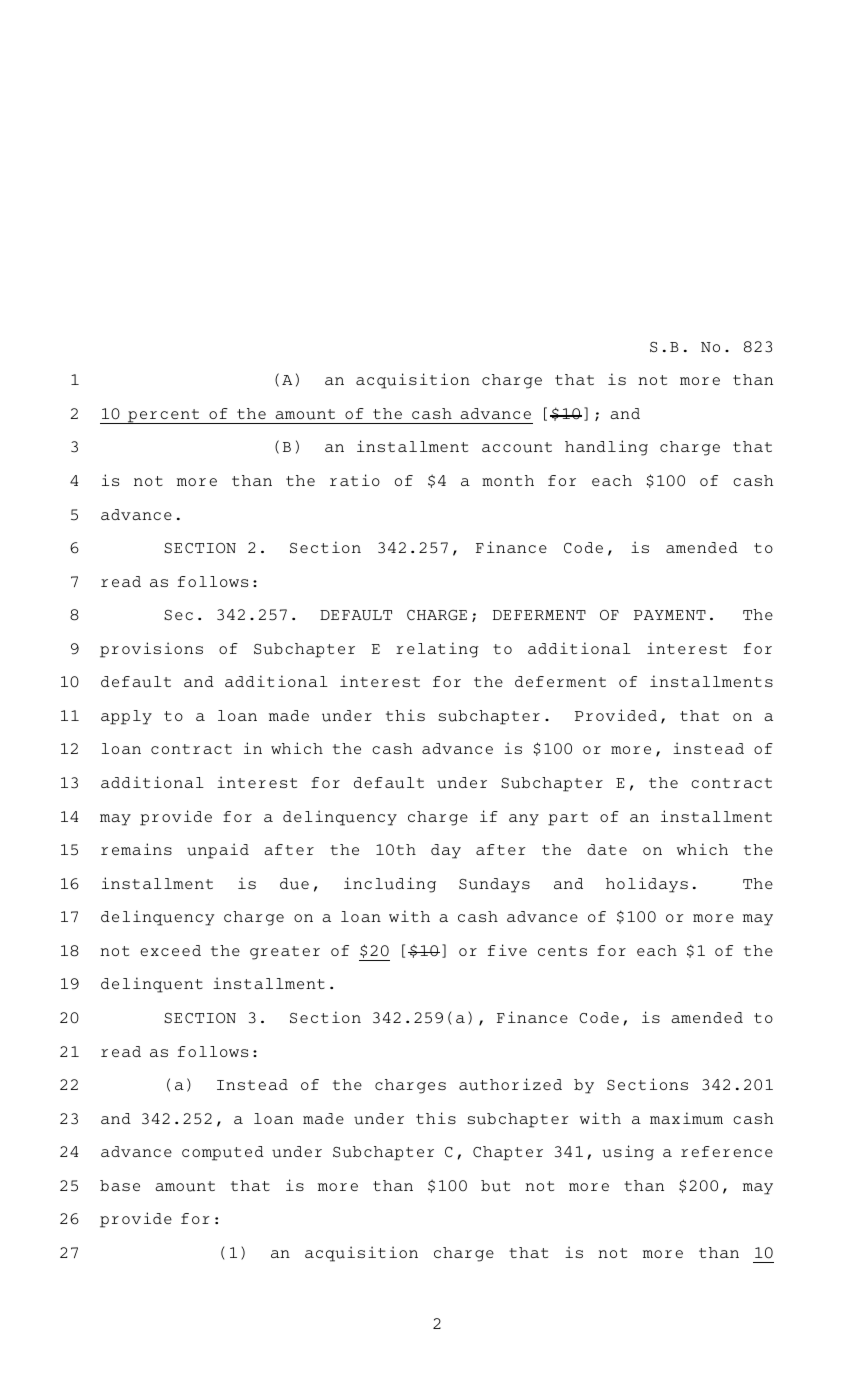 The image size is (849, 1400). What do you see at coordinates (223, 1153) in the screenshot?
I see `computed` at bounding box center [223, 1153].
